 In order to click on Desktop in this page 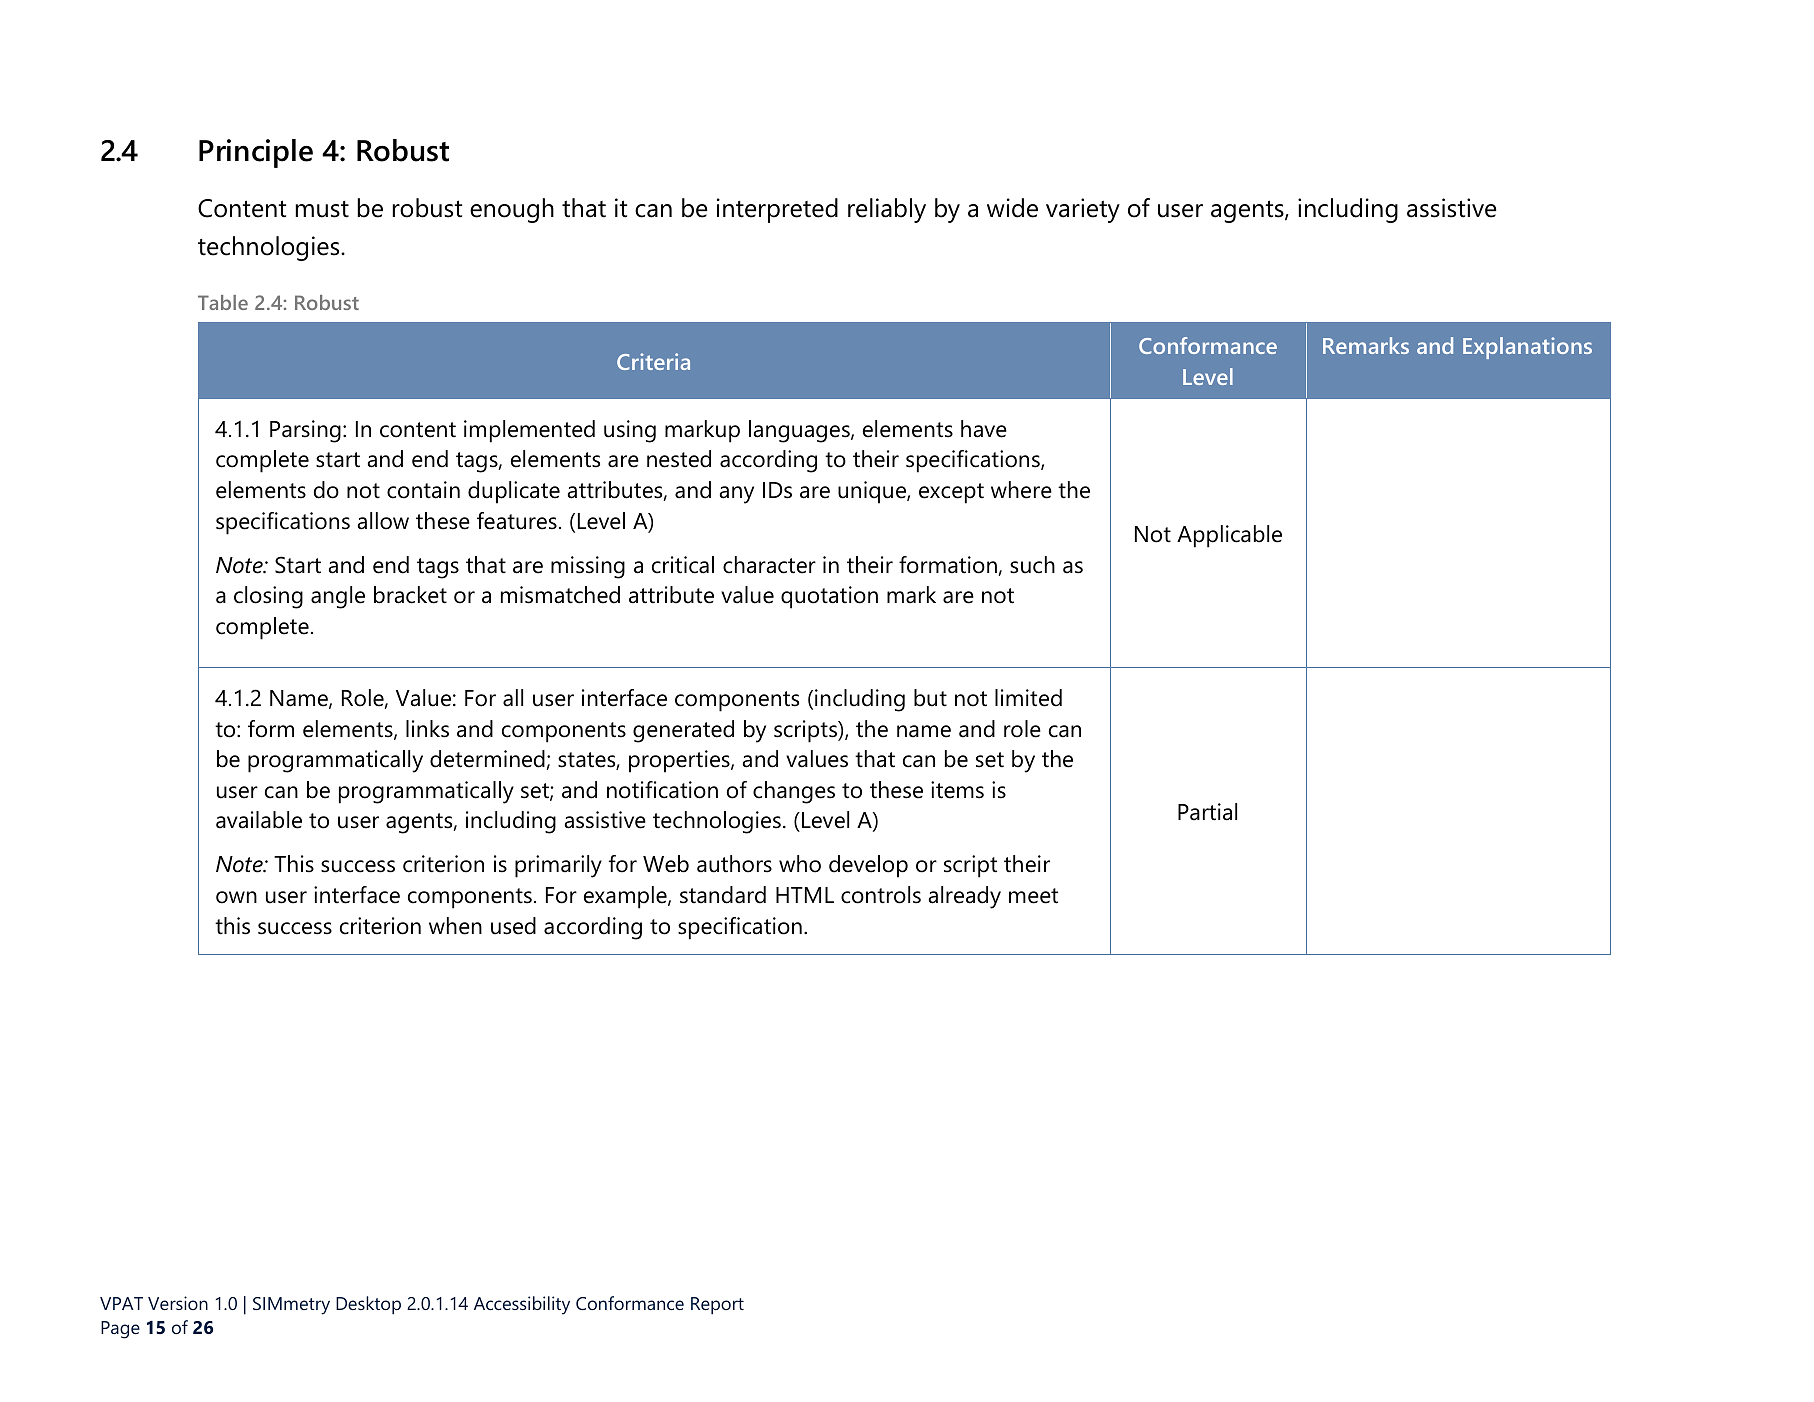, I will do `click(368, 1305)`.
